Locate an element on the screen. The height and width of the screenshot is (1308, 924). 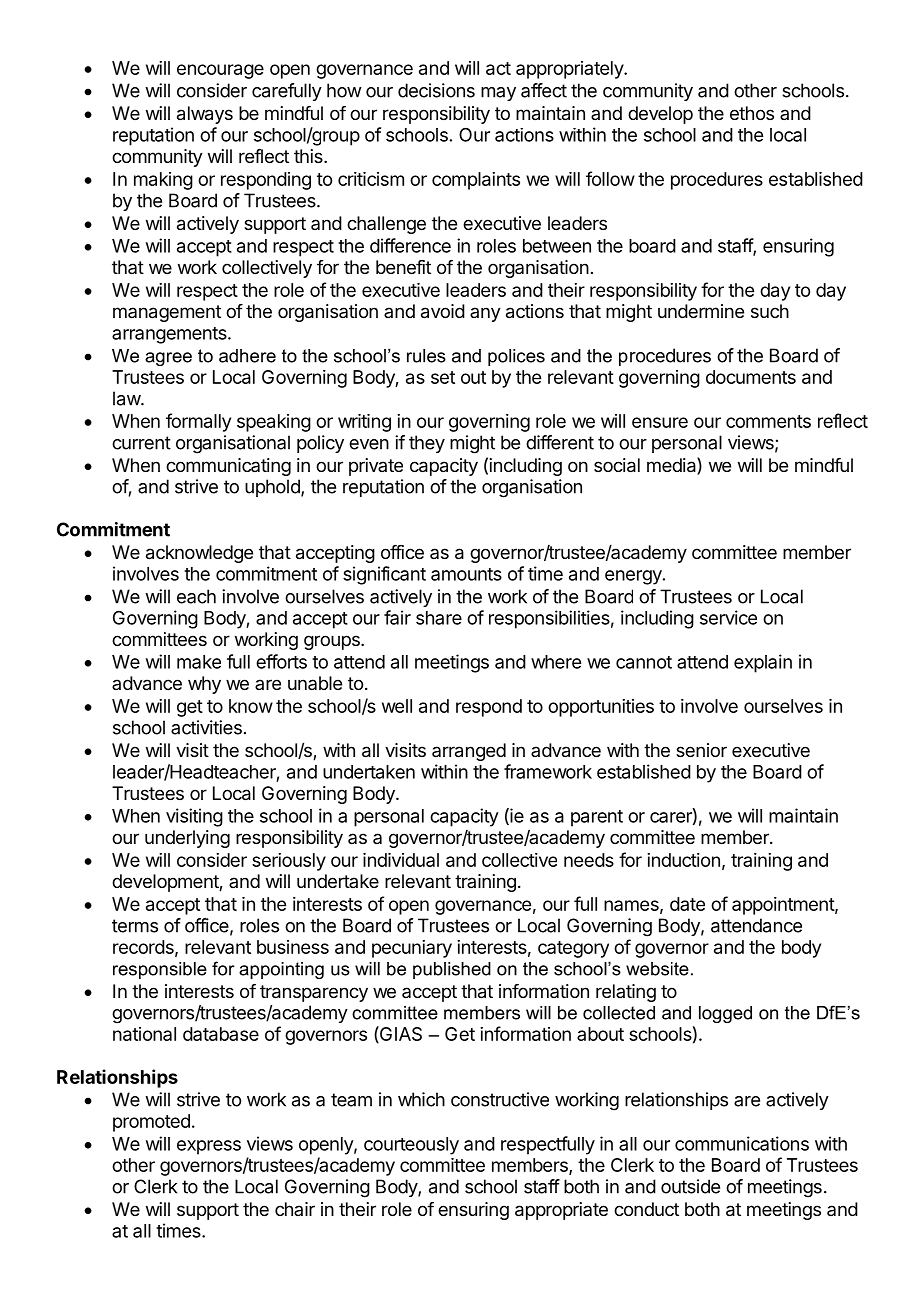
make is located at coordinates (199, 662).
